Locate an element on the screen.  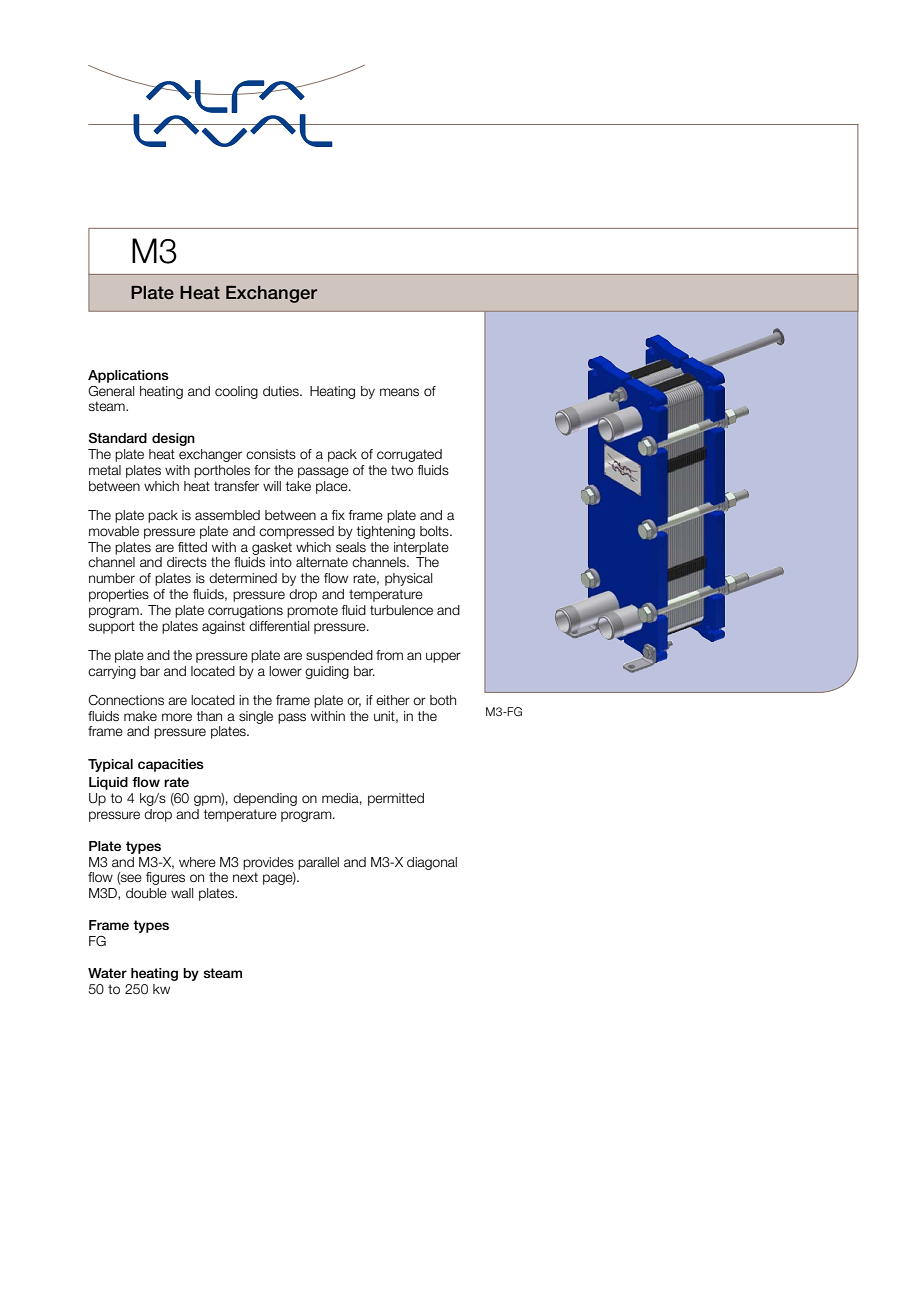
from is located at coordinates (389, 655).
